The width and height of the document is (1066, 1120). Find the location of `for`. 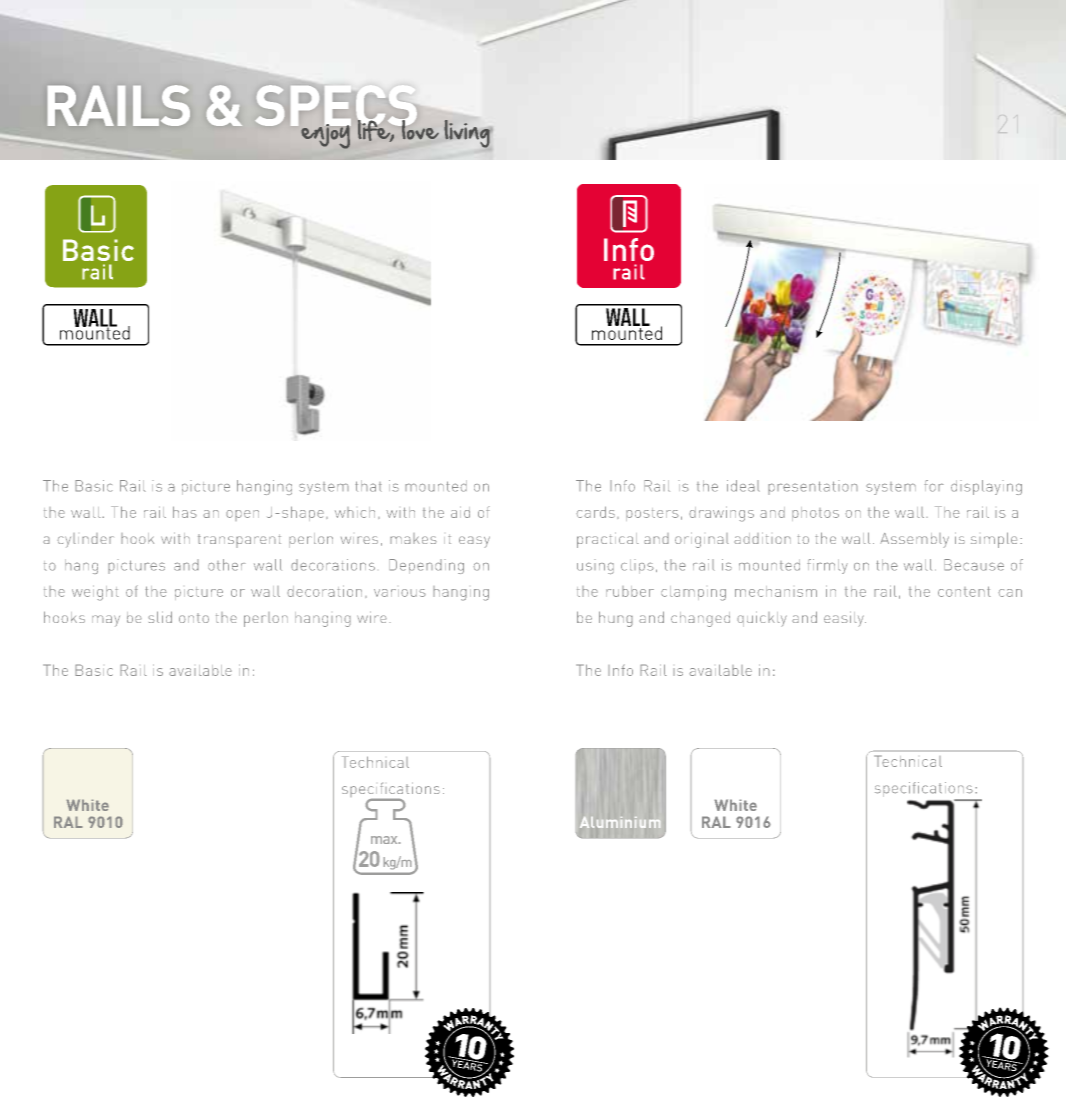

for is located at coordinates (934, 486).
